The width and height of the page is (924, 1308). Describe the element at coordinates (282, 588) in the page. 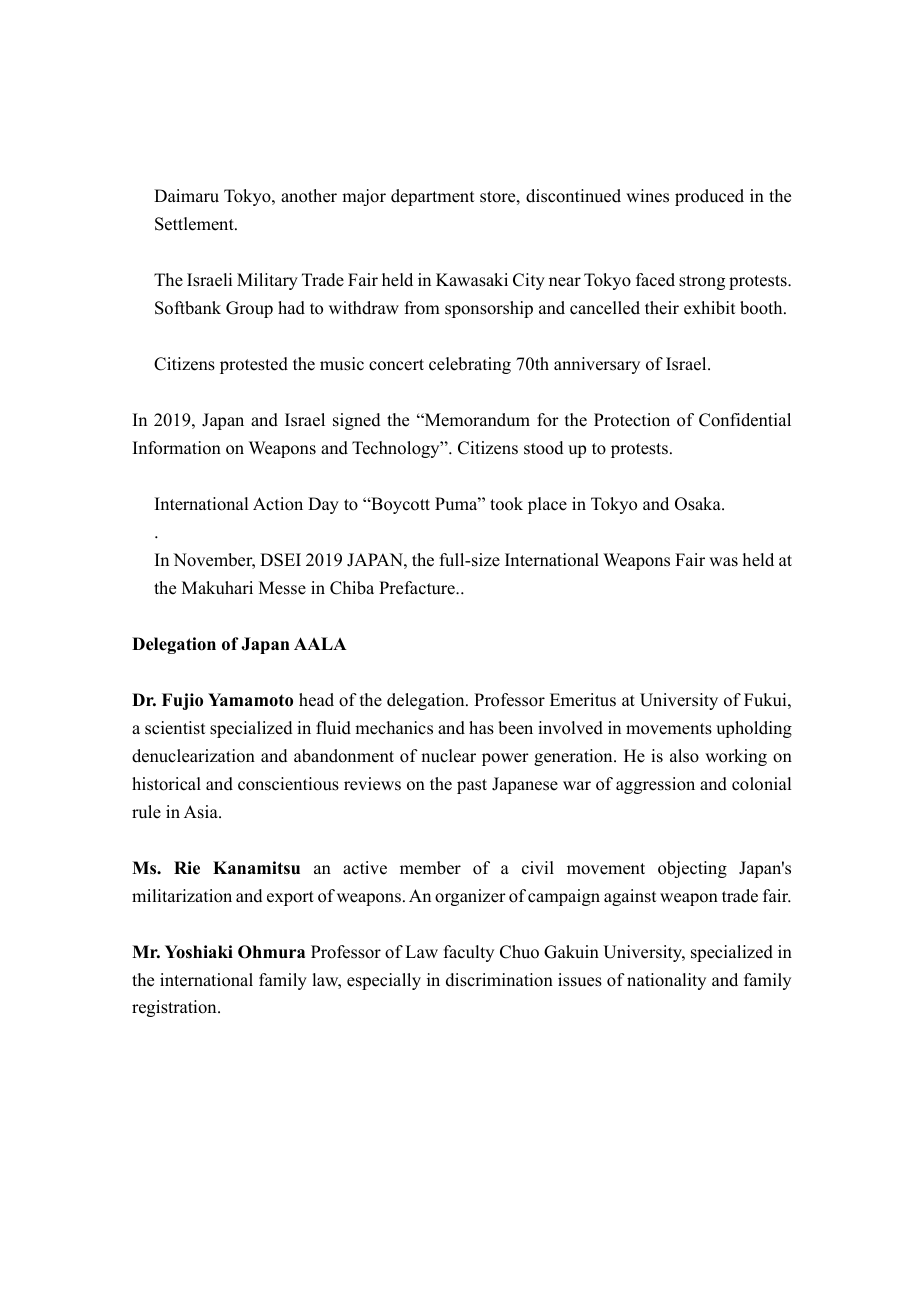

I see `Messe` at that location.
